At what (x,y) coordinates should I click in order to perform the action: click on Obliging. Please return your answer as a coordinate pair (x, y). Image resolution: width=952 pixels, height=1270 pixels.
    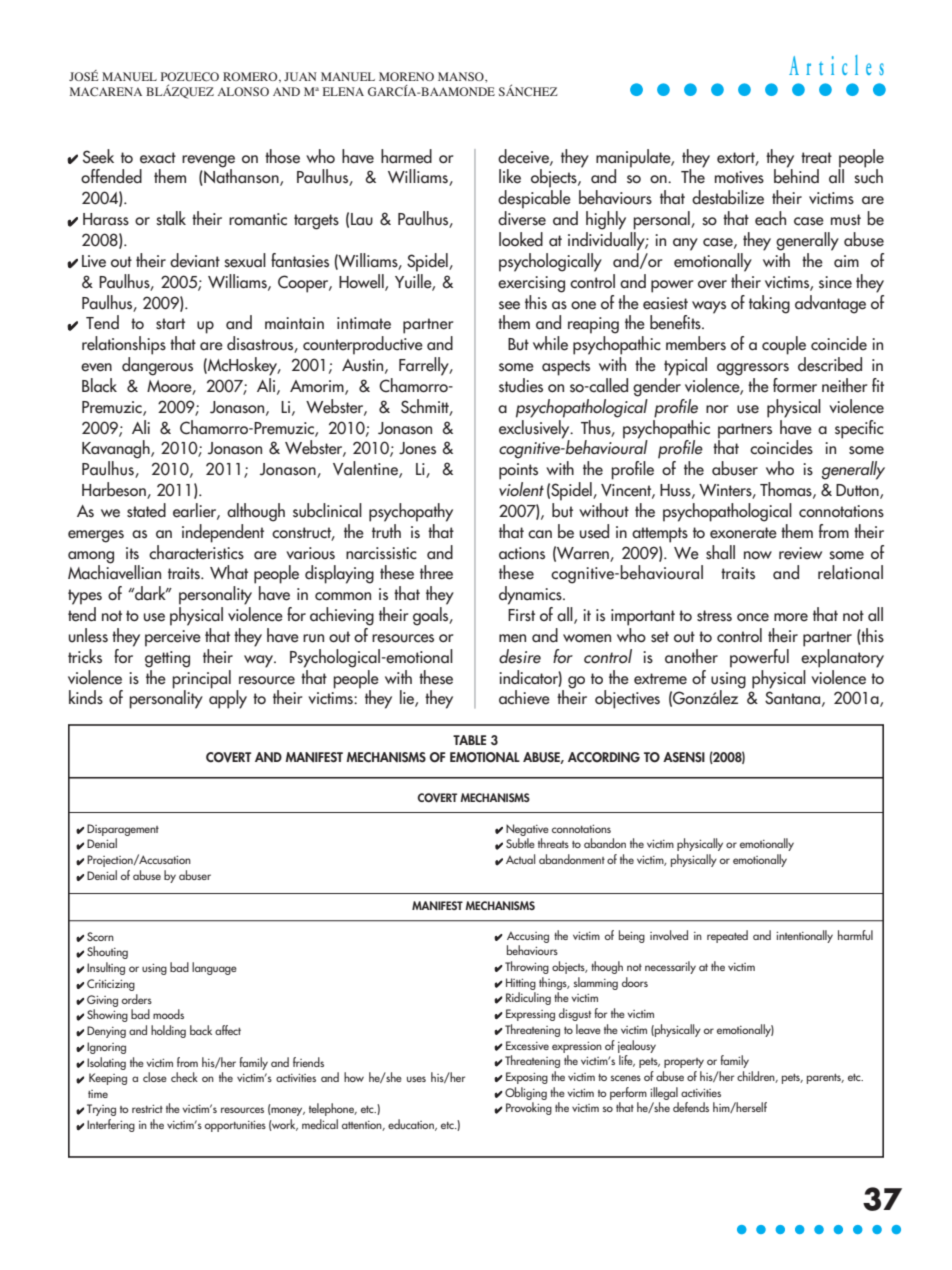
    Looking at the image, I should click on (526, 1093).
